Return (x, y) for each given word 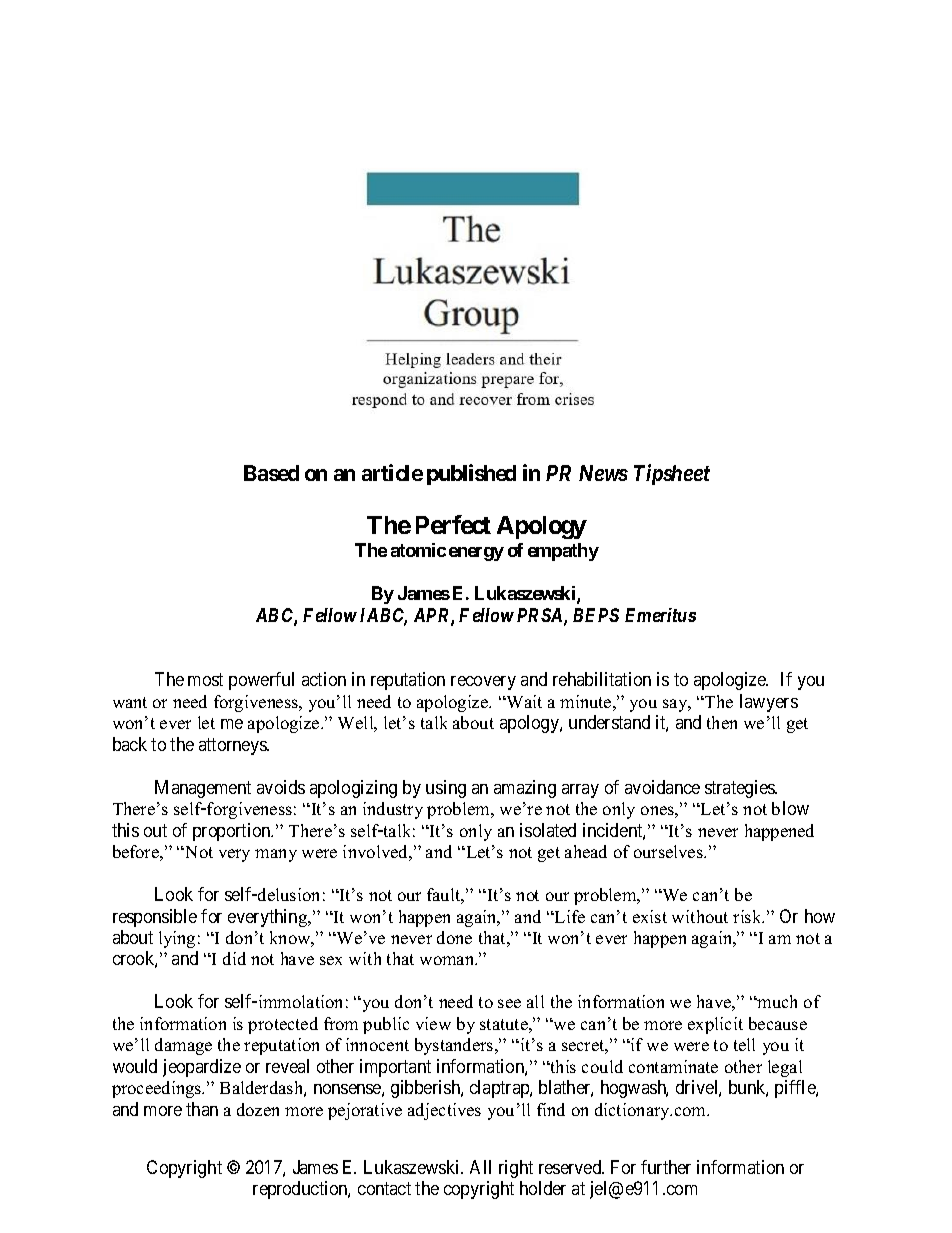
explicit (715, 1025)
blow (790, 808)
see (509, 1003)
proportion (233, 832)
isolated (548, 830)
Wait (523, 701)
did (234, 958)
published (471, 474)
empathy (563, 552)
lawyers (769, 703)
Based (271, 473)
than (202, 1109)
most (205, 680)
